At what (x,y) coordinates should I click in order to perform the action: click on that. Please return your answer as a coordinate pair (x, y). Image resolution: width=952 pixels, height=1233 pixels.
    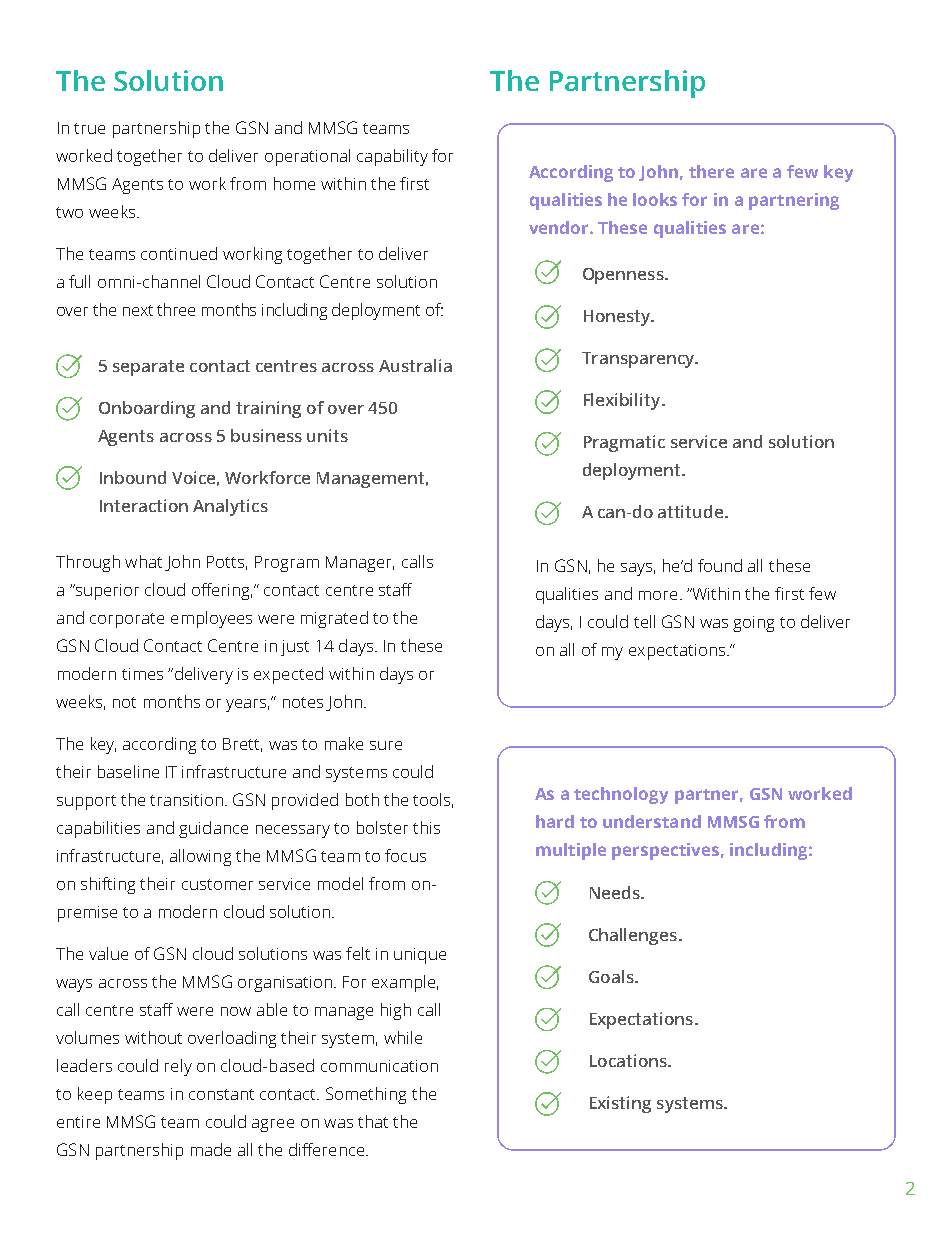
    Looking at the image, I should click on (373, 1121).
